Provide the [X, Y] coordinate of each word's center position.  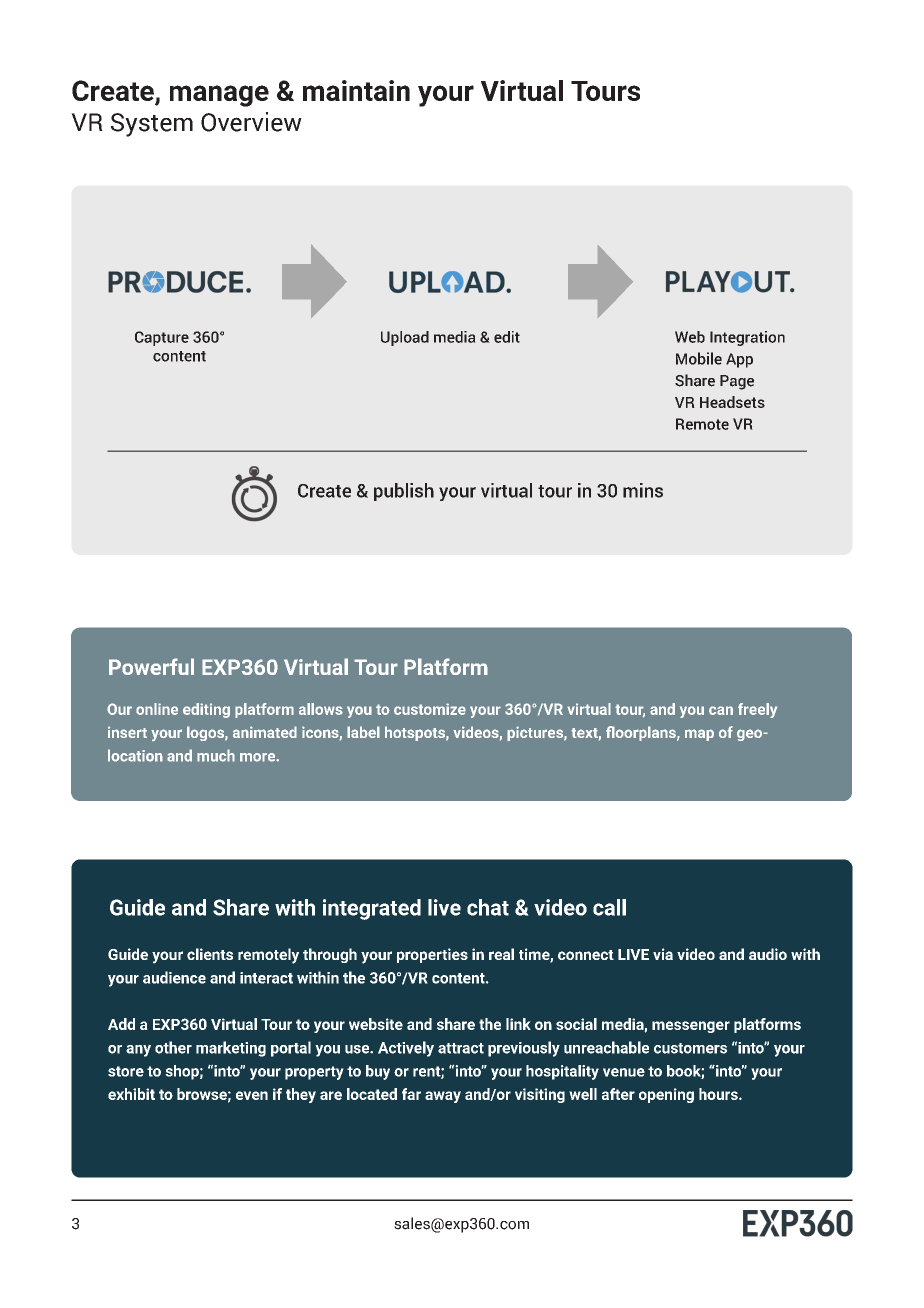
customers [690, 1048]
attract [461, 1048]
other [173, 1047]
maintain [356, 90]
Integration [747, 338]
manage [219, 96]
